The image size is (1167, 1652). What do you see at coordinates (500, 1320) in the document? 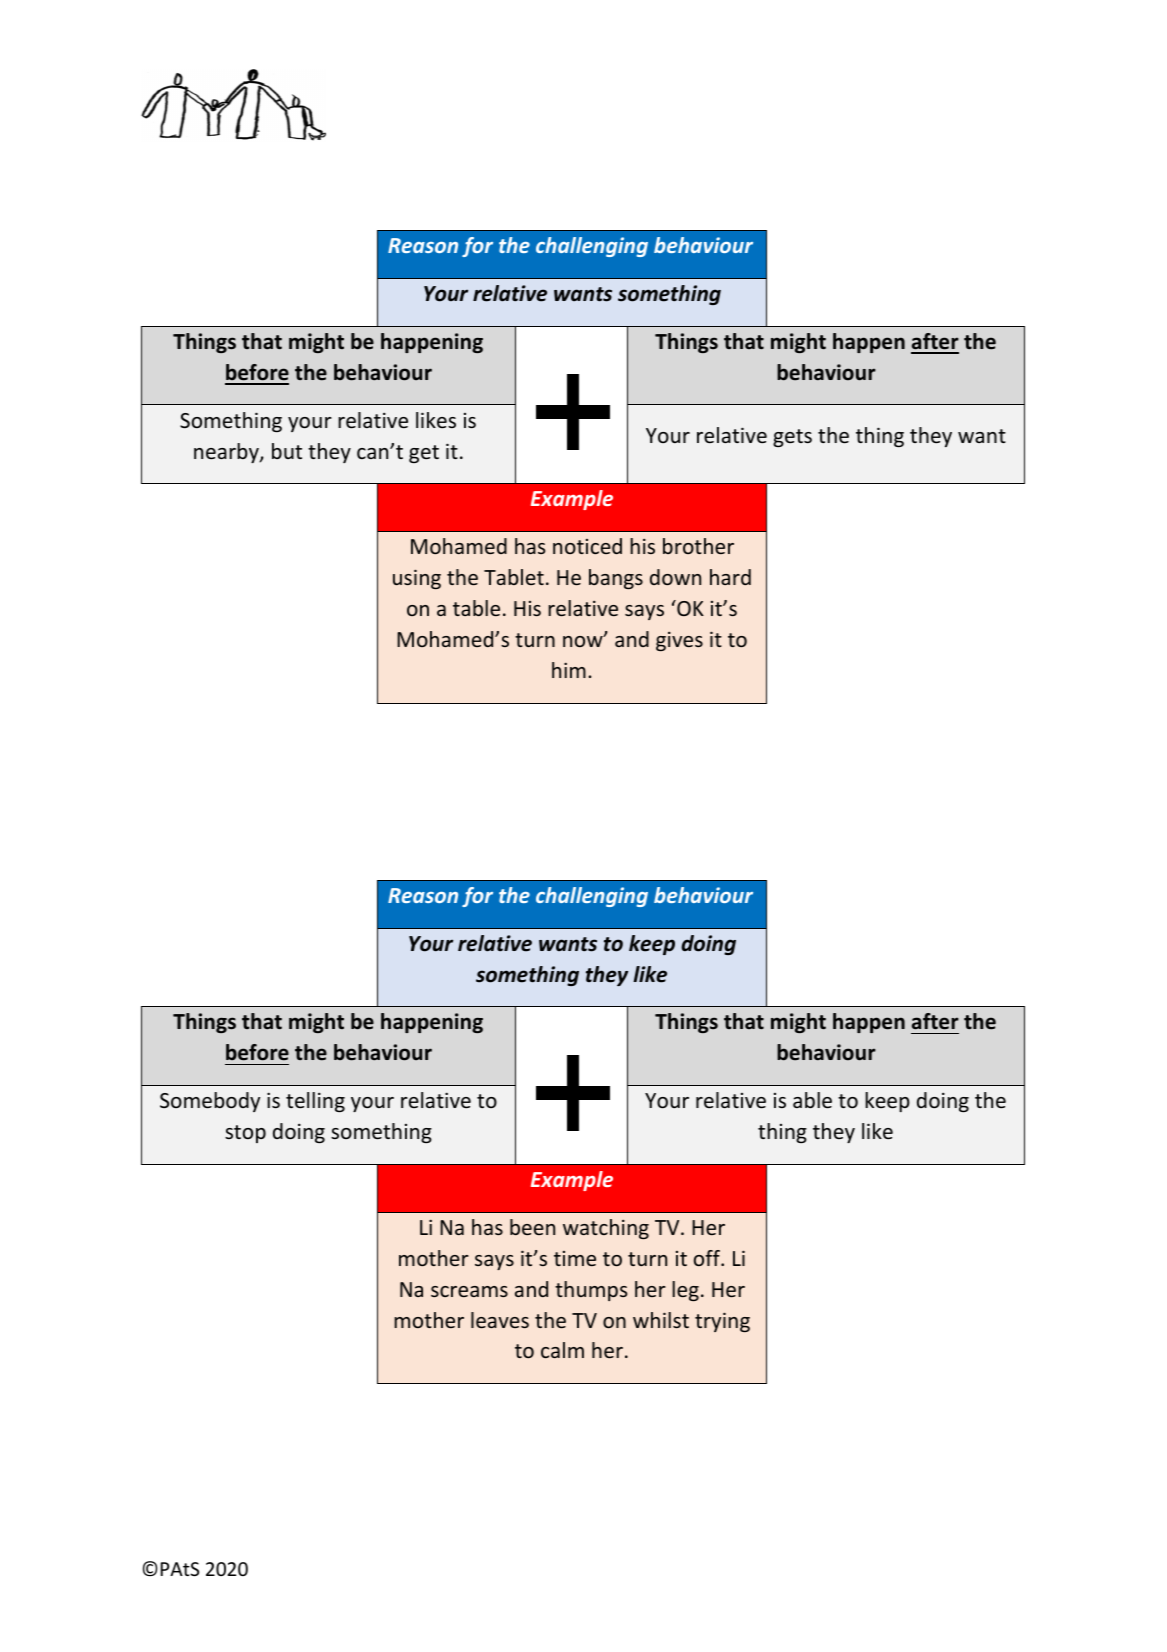
I see `leaves` at bounding box center [500, 1320].
